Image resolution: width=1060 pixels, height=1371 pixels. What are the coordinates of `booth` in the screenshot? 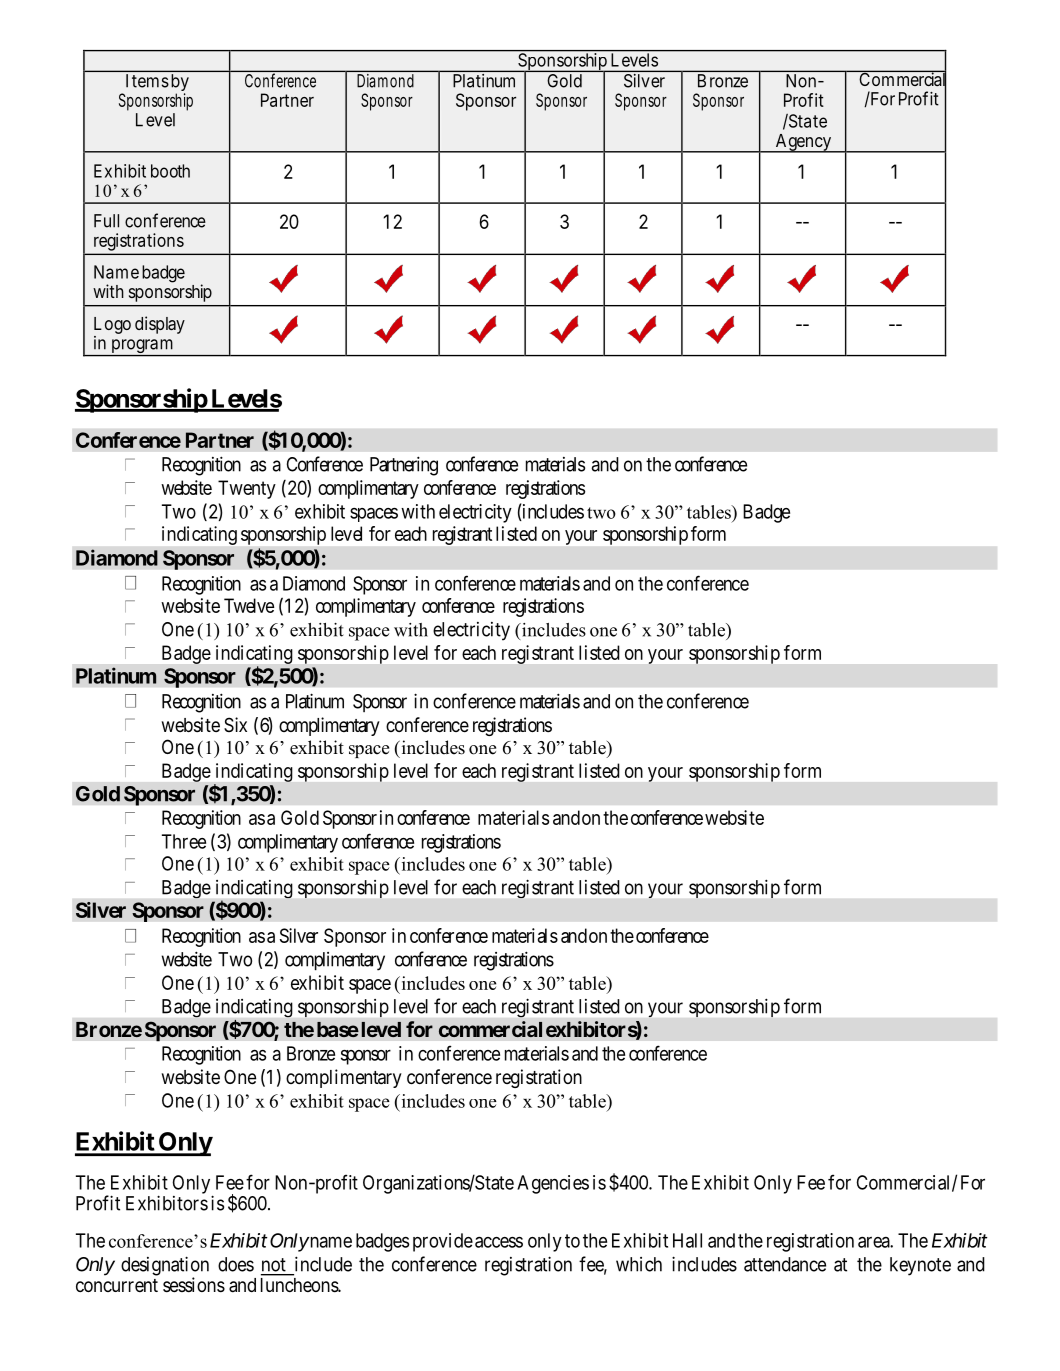 It's located at (170, 171).
